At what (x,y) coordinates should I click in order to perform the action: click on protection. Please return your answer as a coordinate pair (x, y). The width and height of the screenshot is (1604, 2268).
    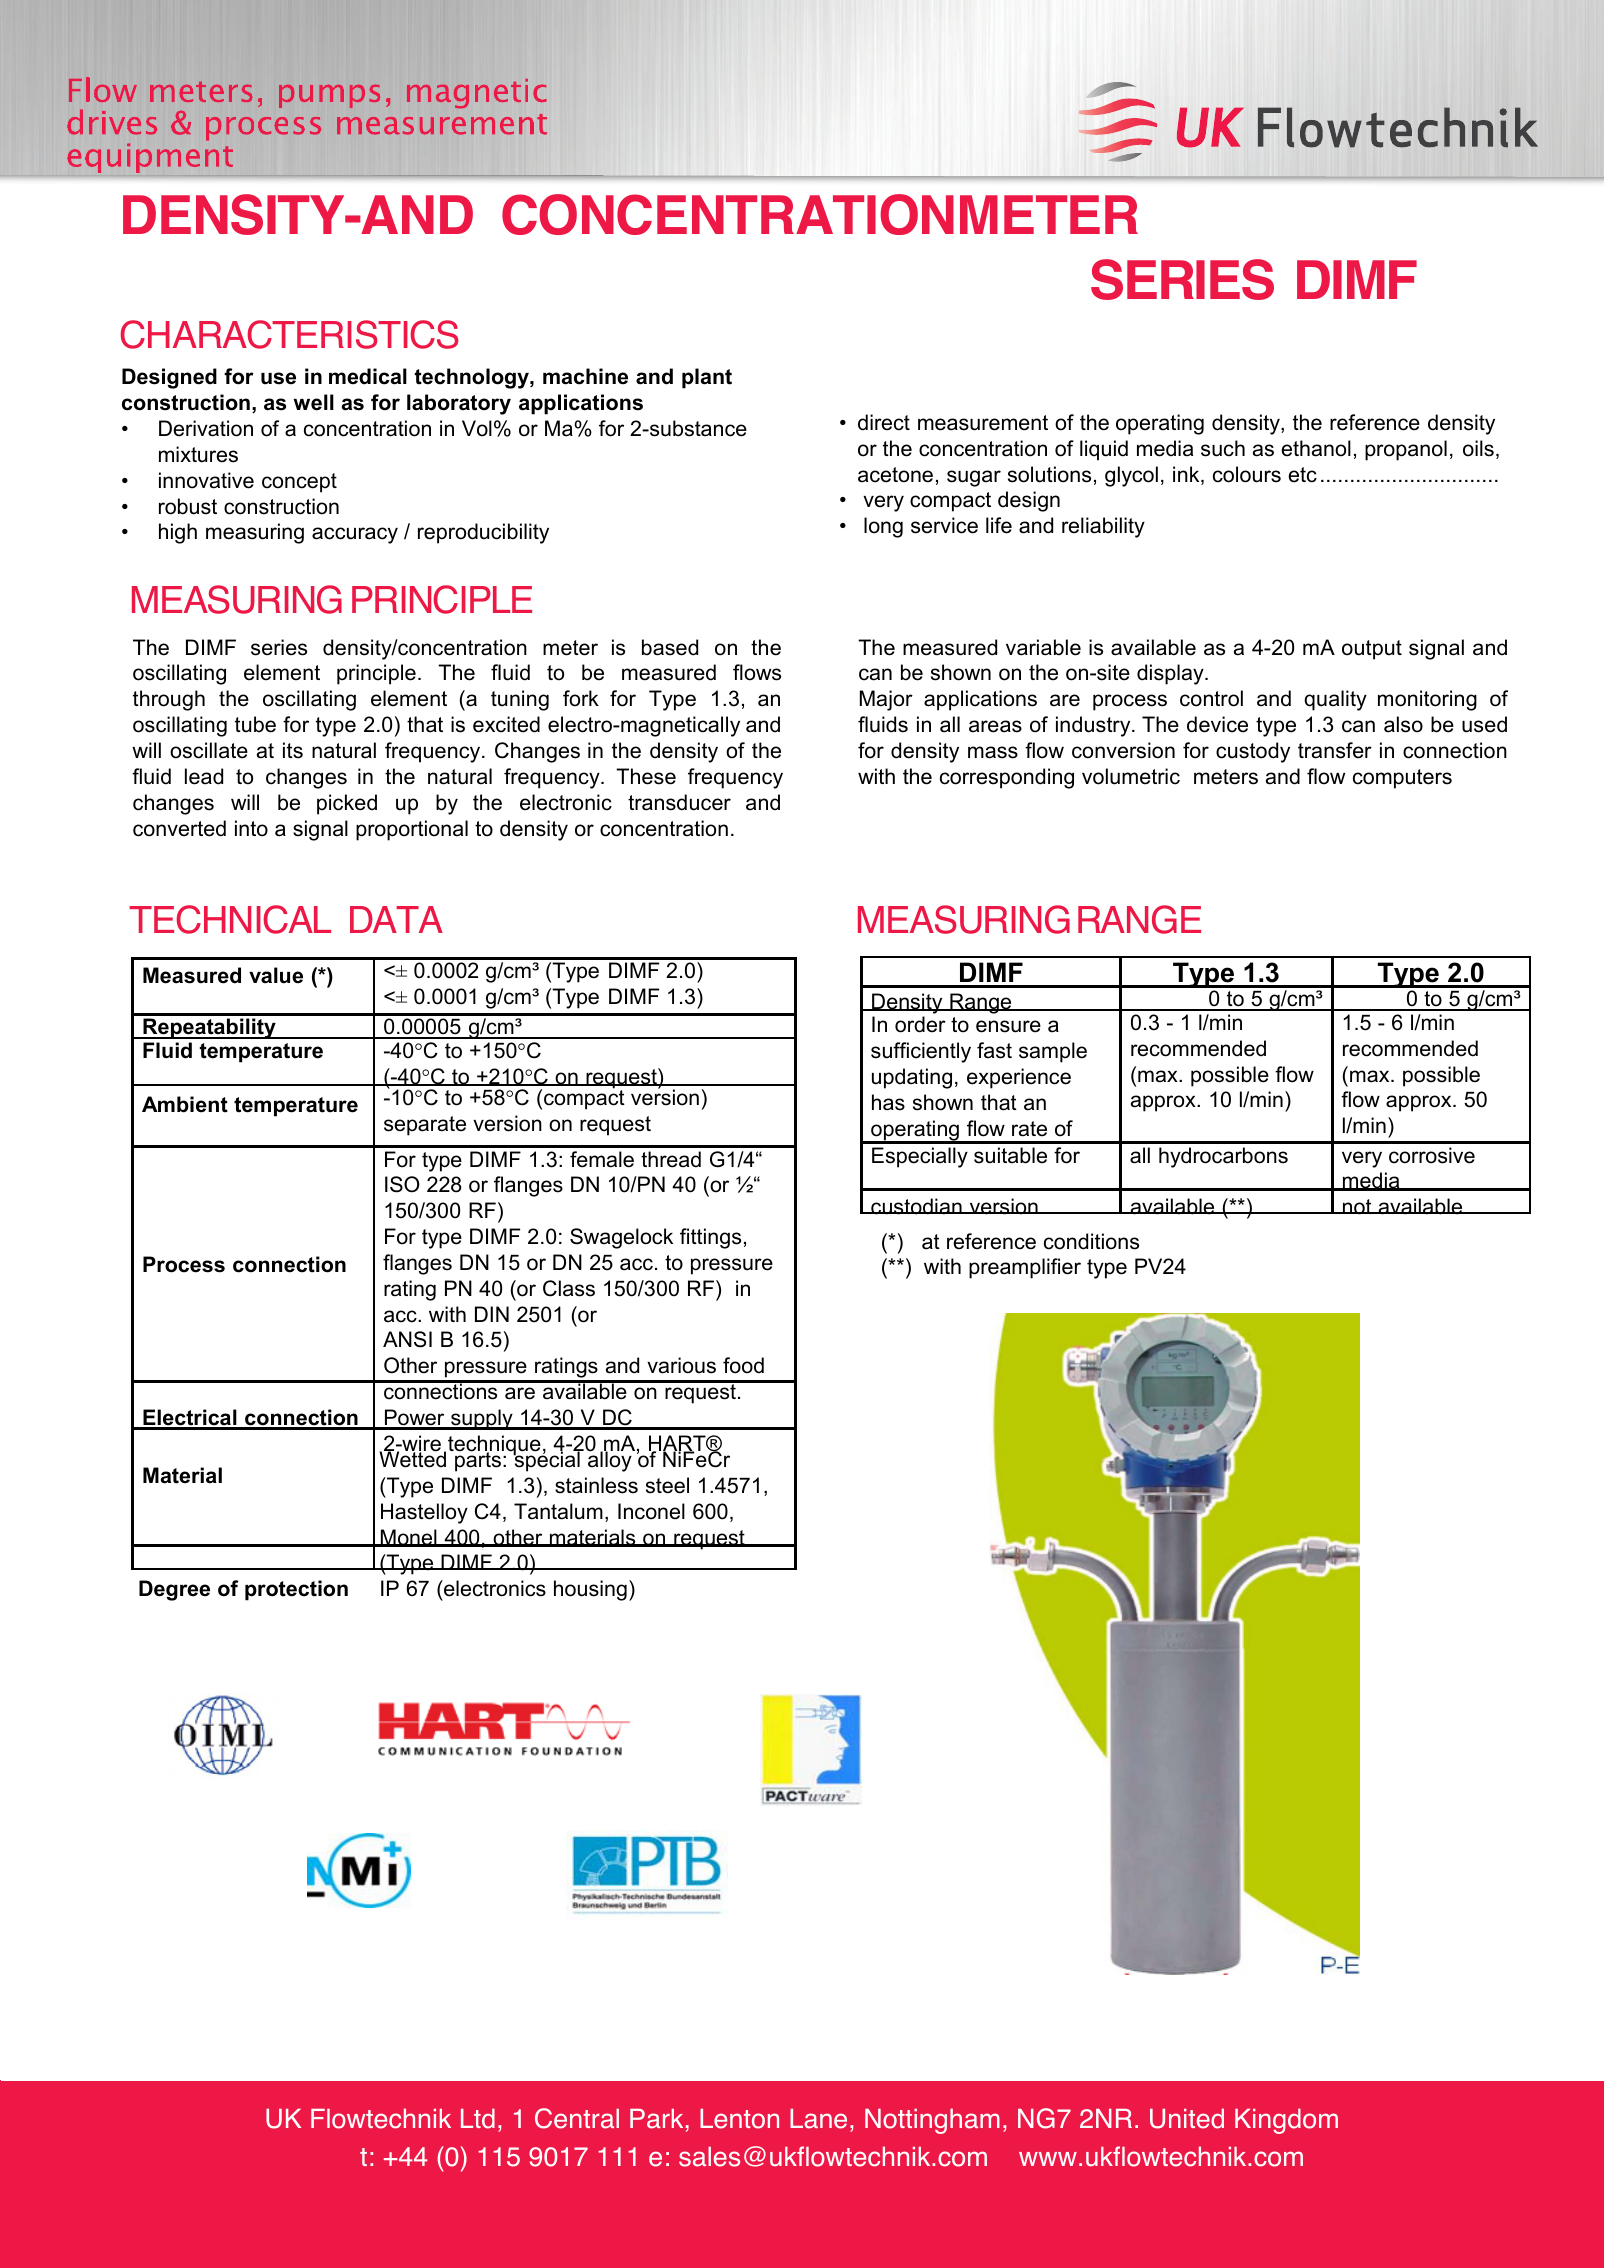
    Looking at the image, I should click on (296, 1590).
